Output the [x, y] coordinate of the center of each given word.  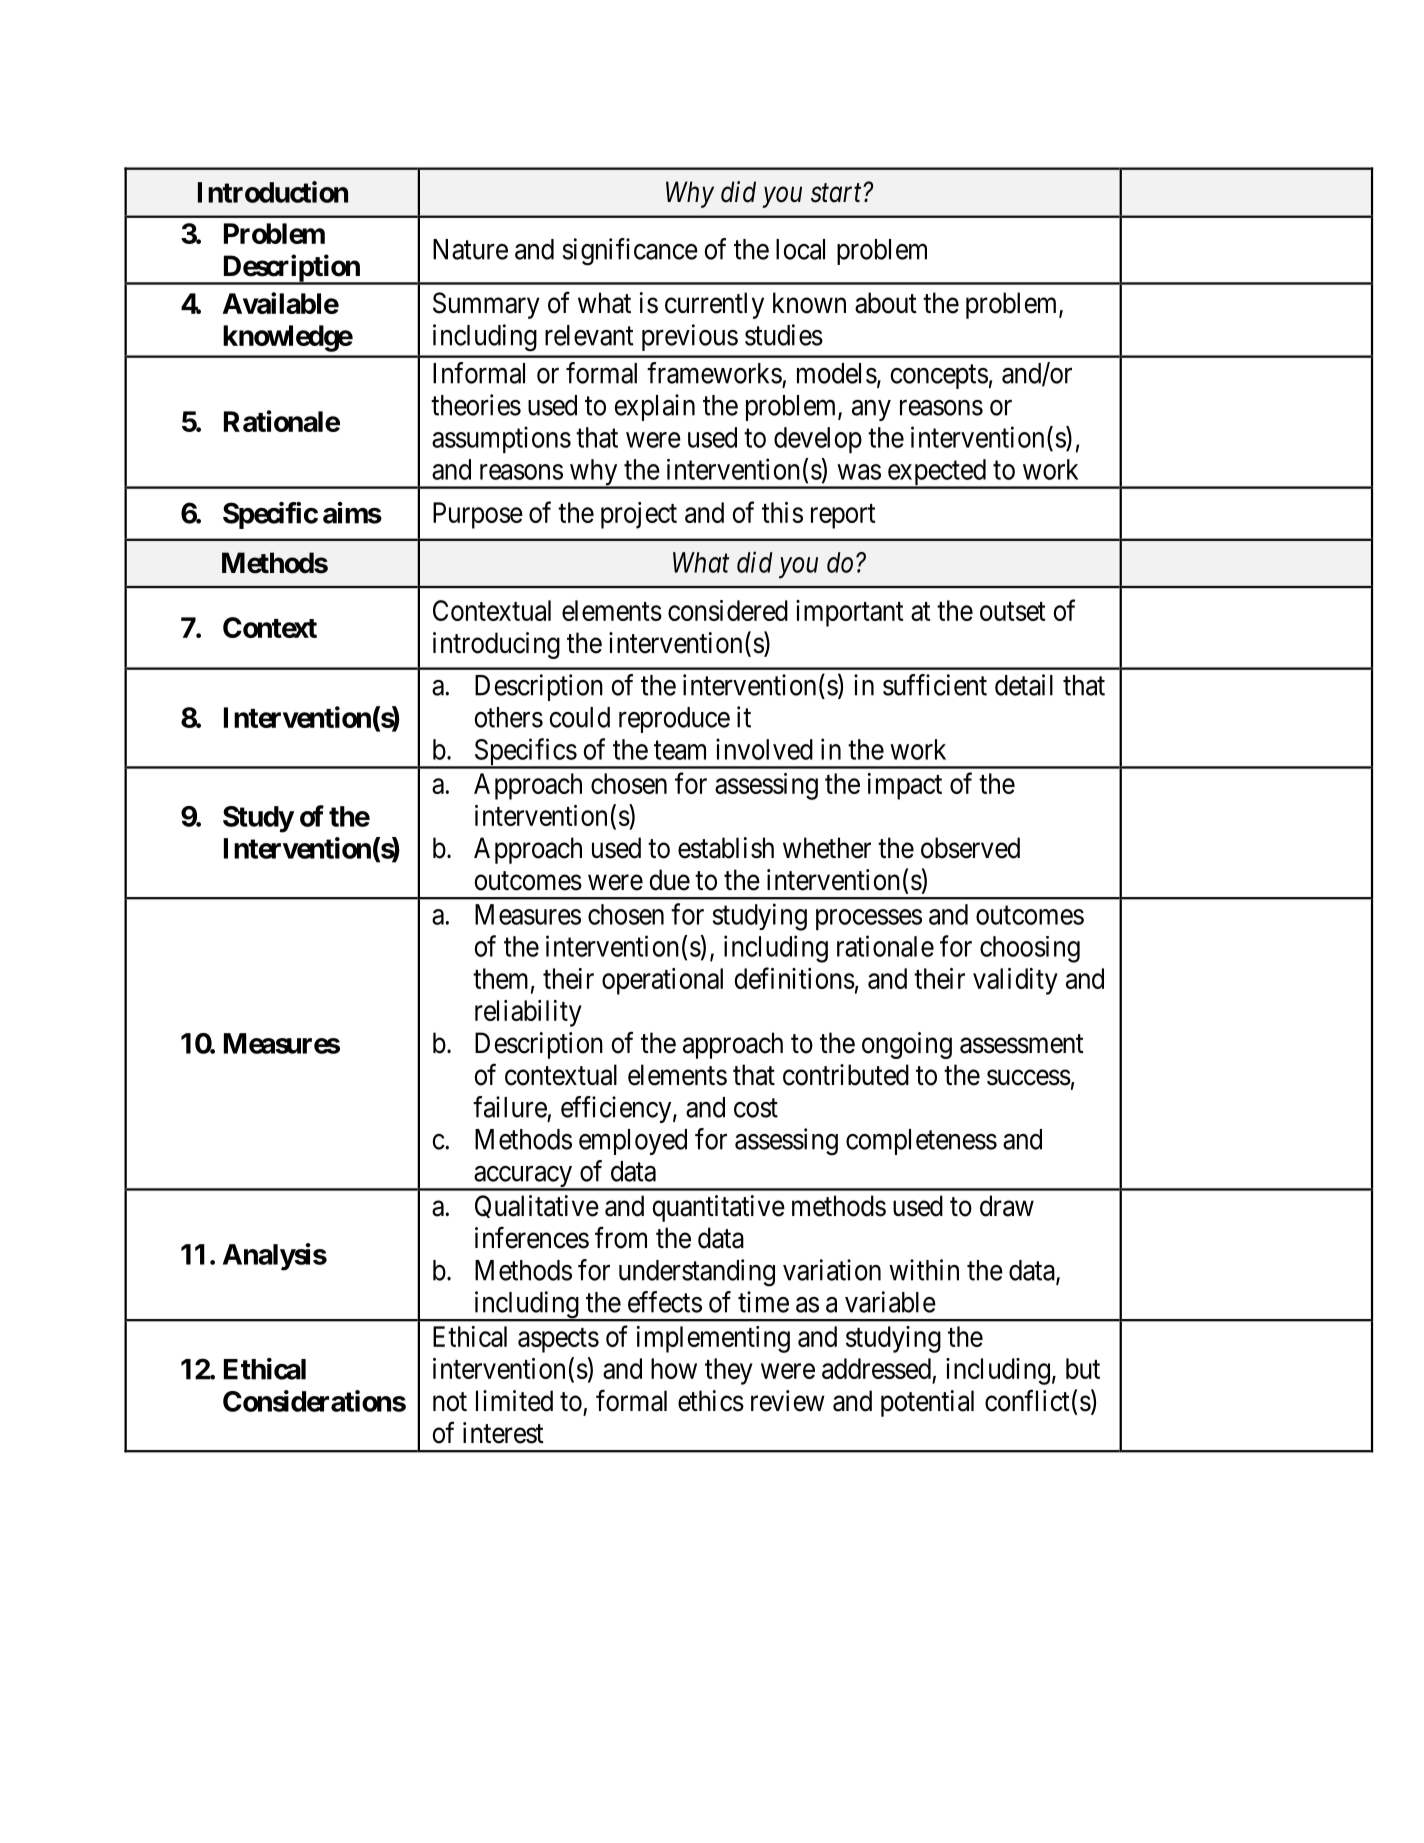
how [674, 1368]
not [450, 1402]
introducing [496, 645]
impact [905, 786]
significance [630, 252]
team [680, 750]
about [886, 303]
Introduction [273, 192]
